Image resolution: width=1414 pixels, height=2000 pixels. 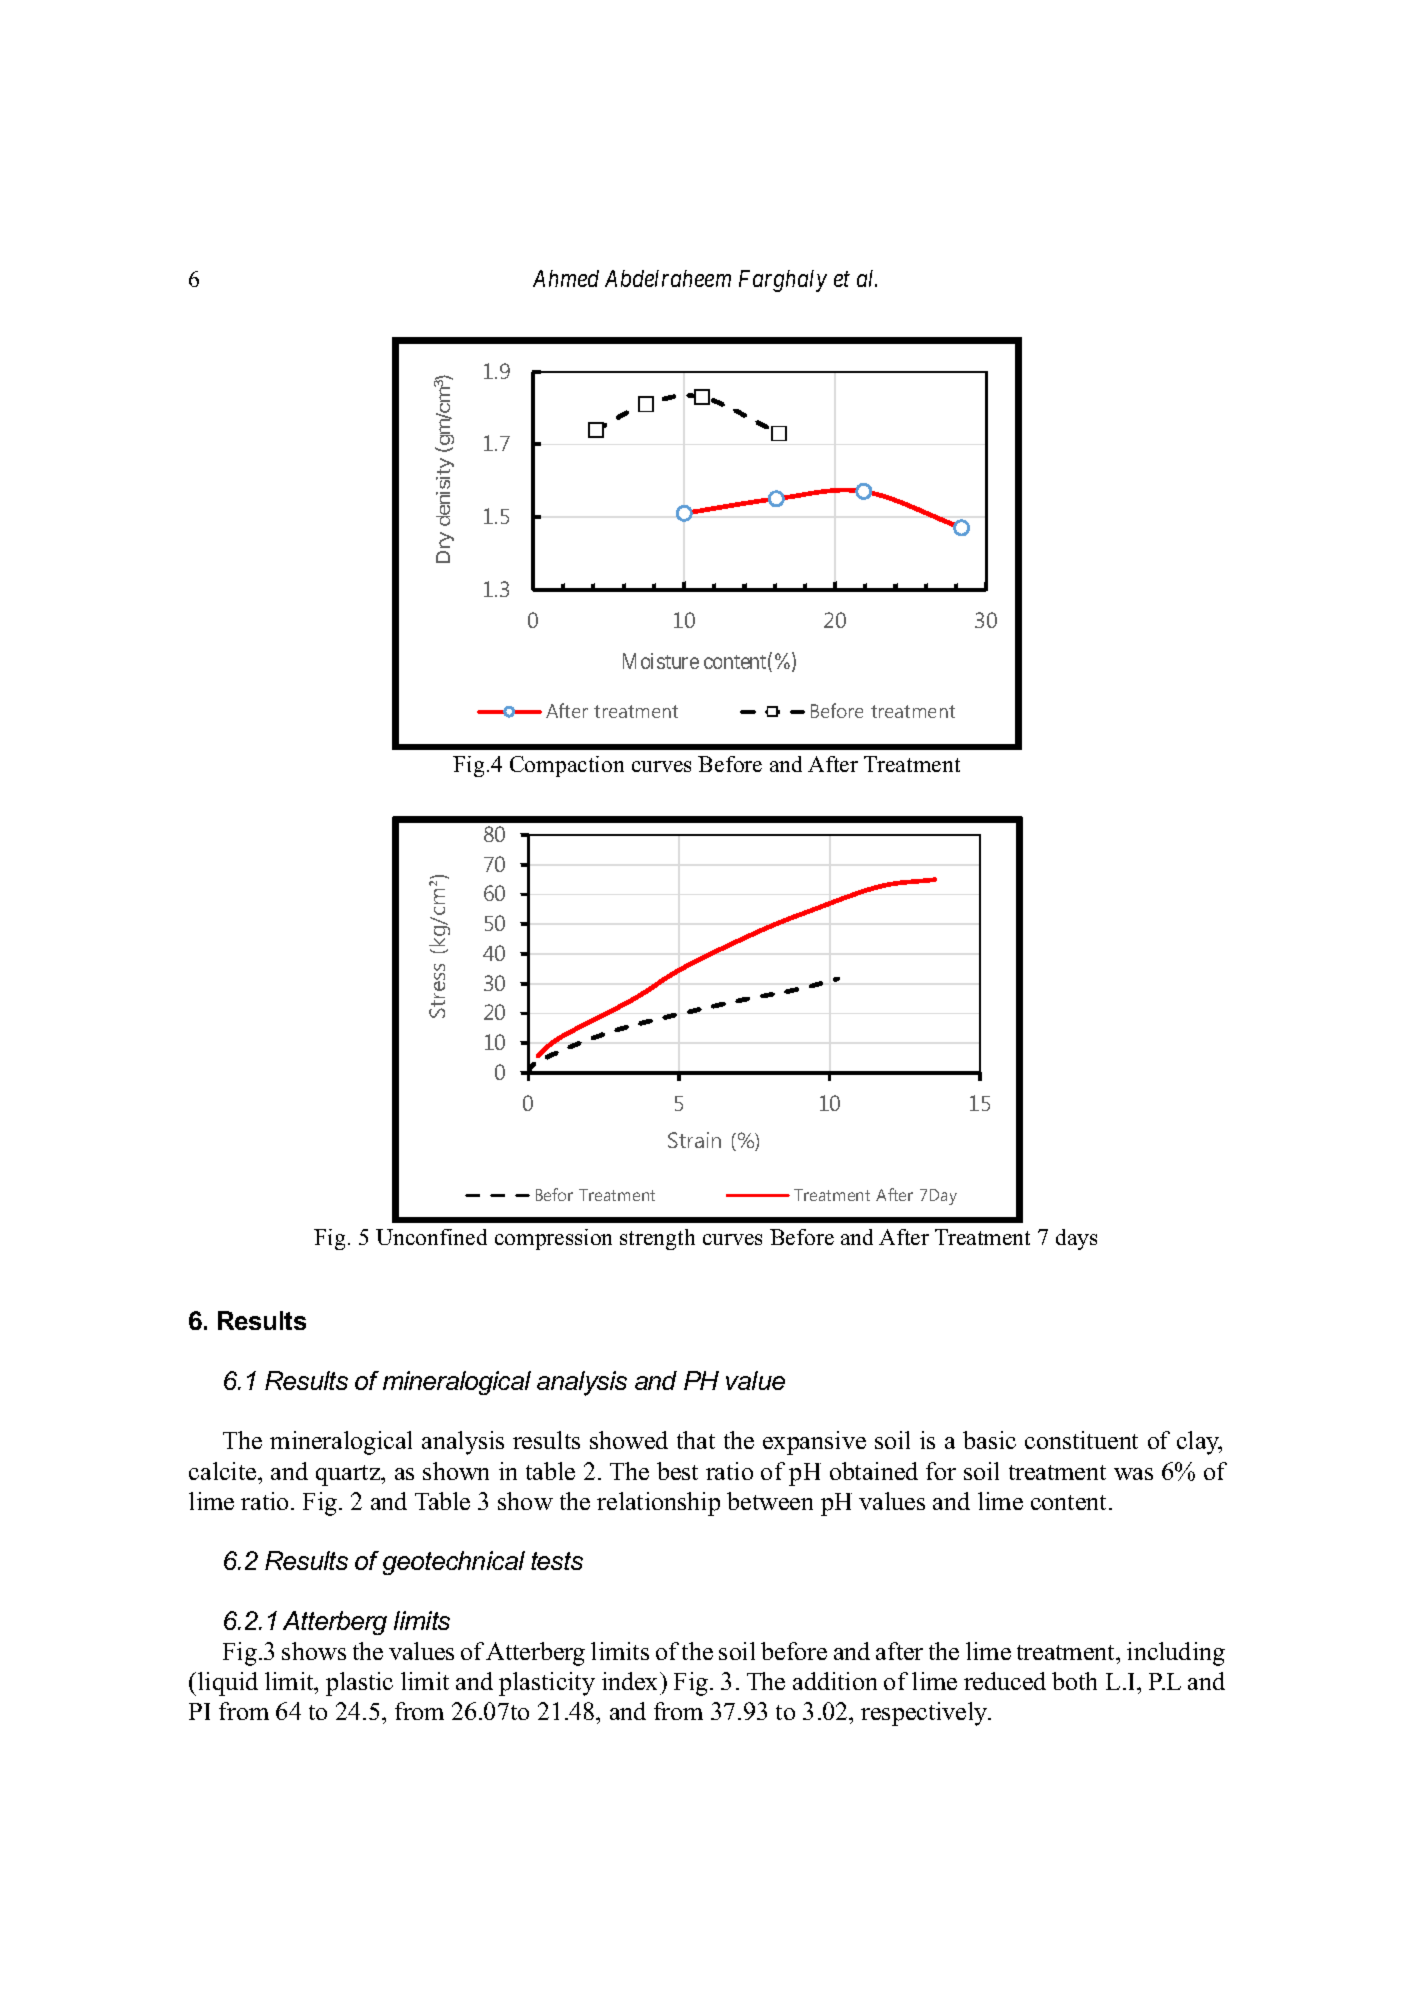 What do you see at coordinates (566, 278) in the screenshot?
I see `Ahmed` at bounding box center [566, 278].
